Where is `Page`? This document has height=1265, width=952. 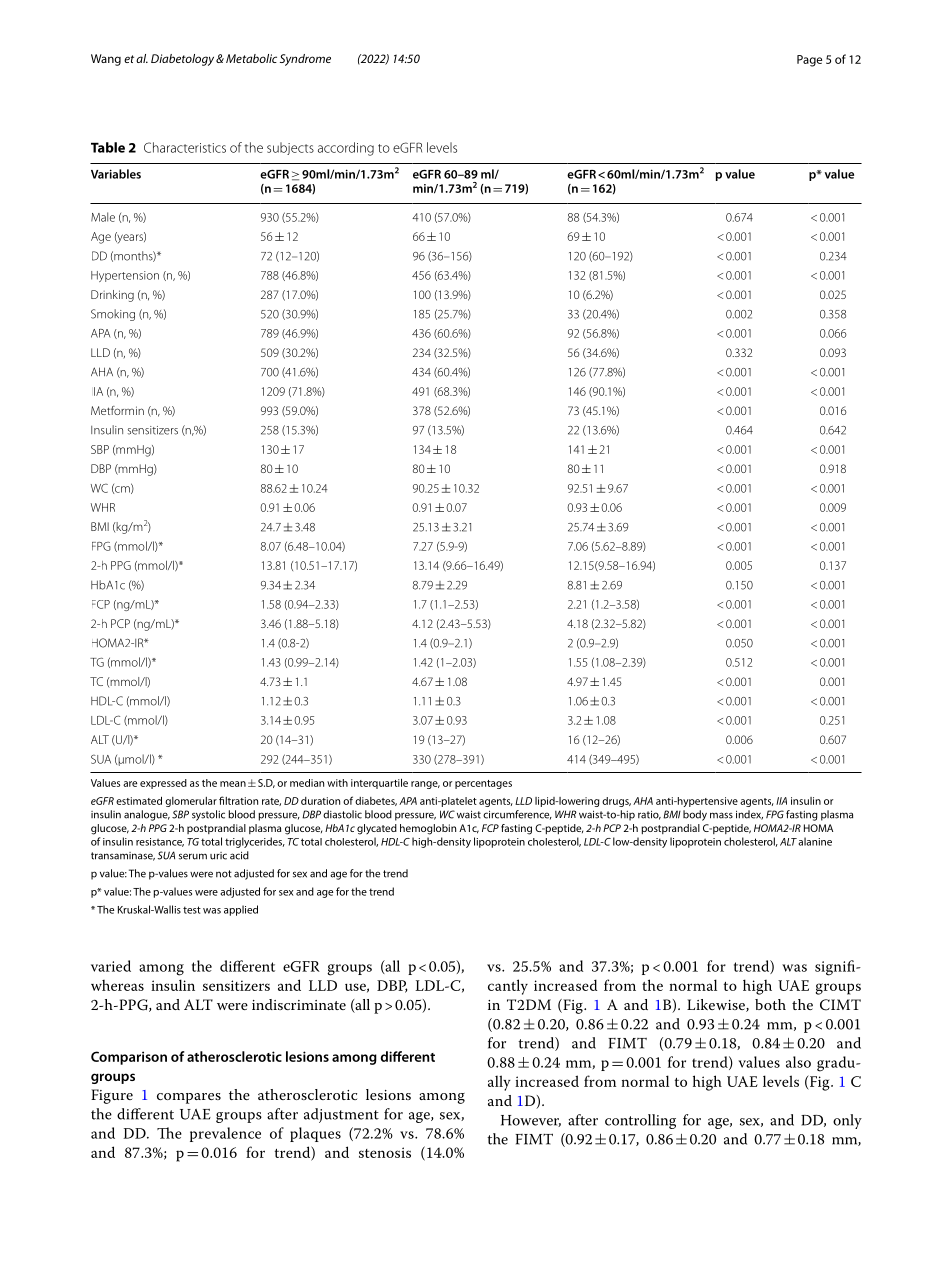 Page is located at coordinates (809, 61).
